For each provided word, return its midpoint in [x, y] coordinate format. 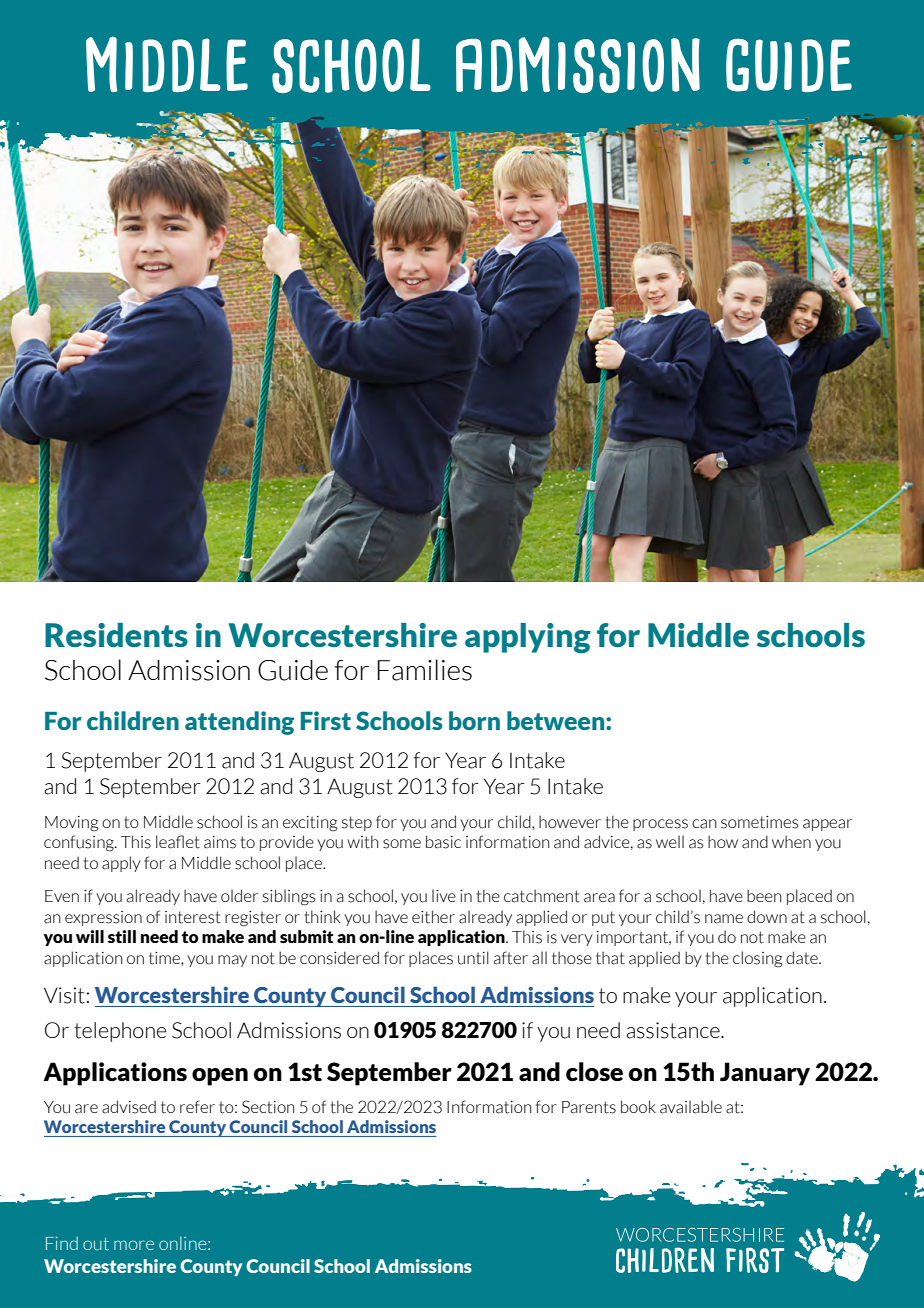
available [691, 1107]
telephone [120, 1032]
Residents [116, 635]
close [594, 1071]
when [791, 841]
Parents [589, 1107]
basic [443, 842]
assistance [674, 1030]
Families [425, 670]
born [474, 720]
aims [220, 842]
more [134, 1245]
